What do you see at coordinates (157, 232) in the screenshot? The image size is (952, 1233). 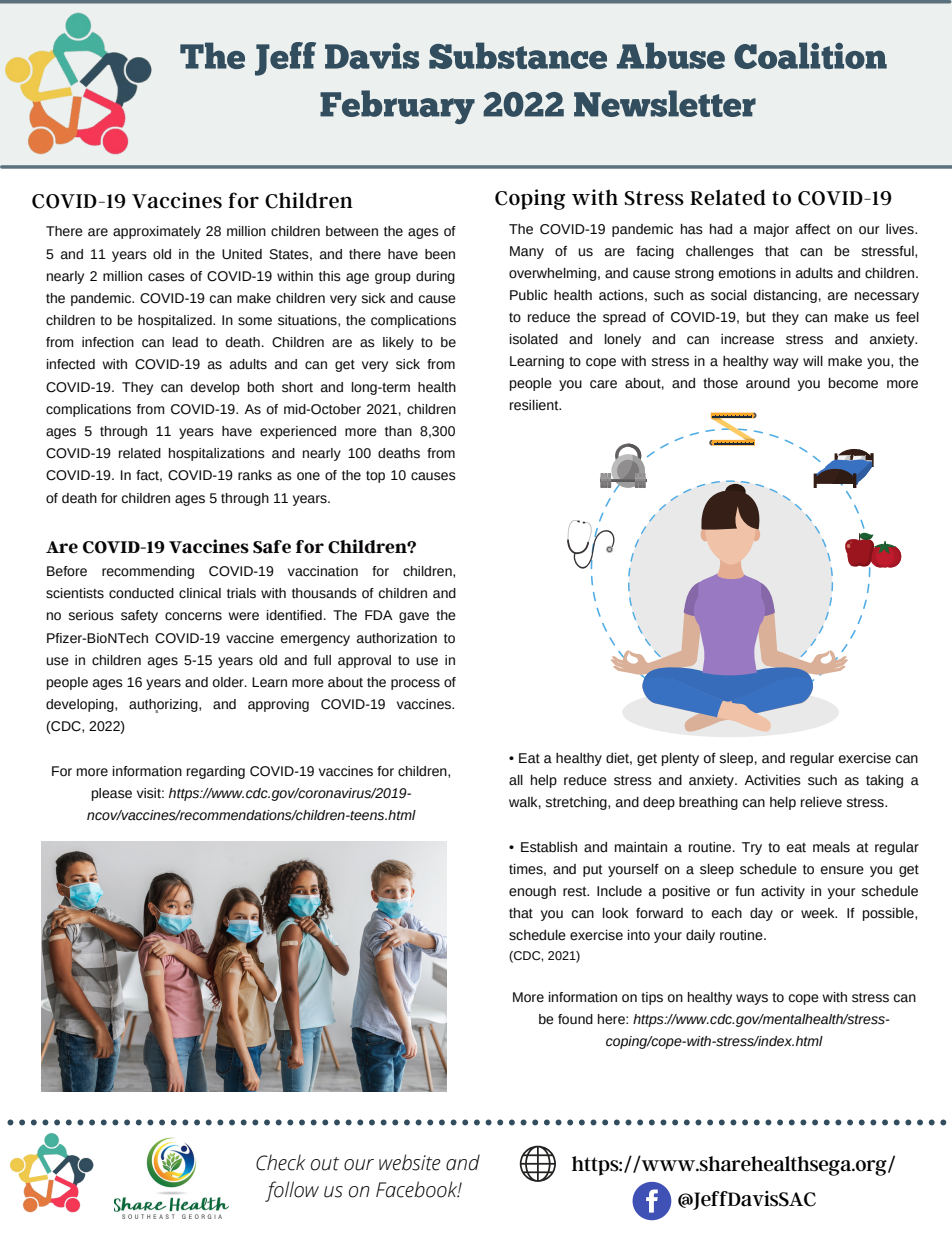 I see `approximately` at bounding box center [157, 232].
